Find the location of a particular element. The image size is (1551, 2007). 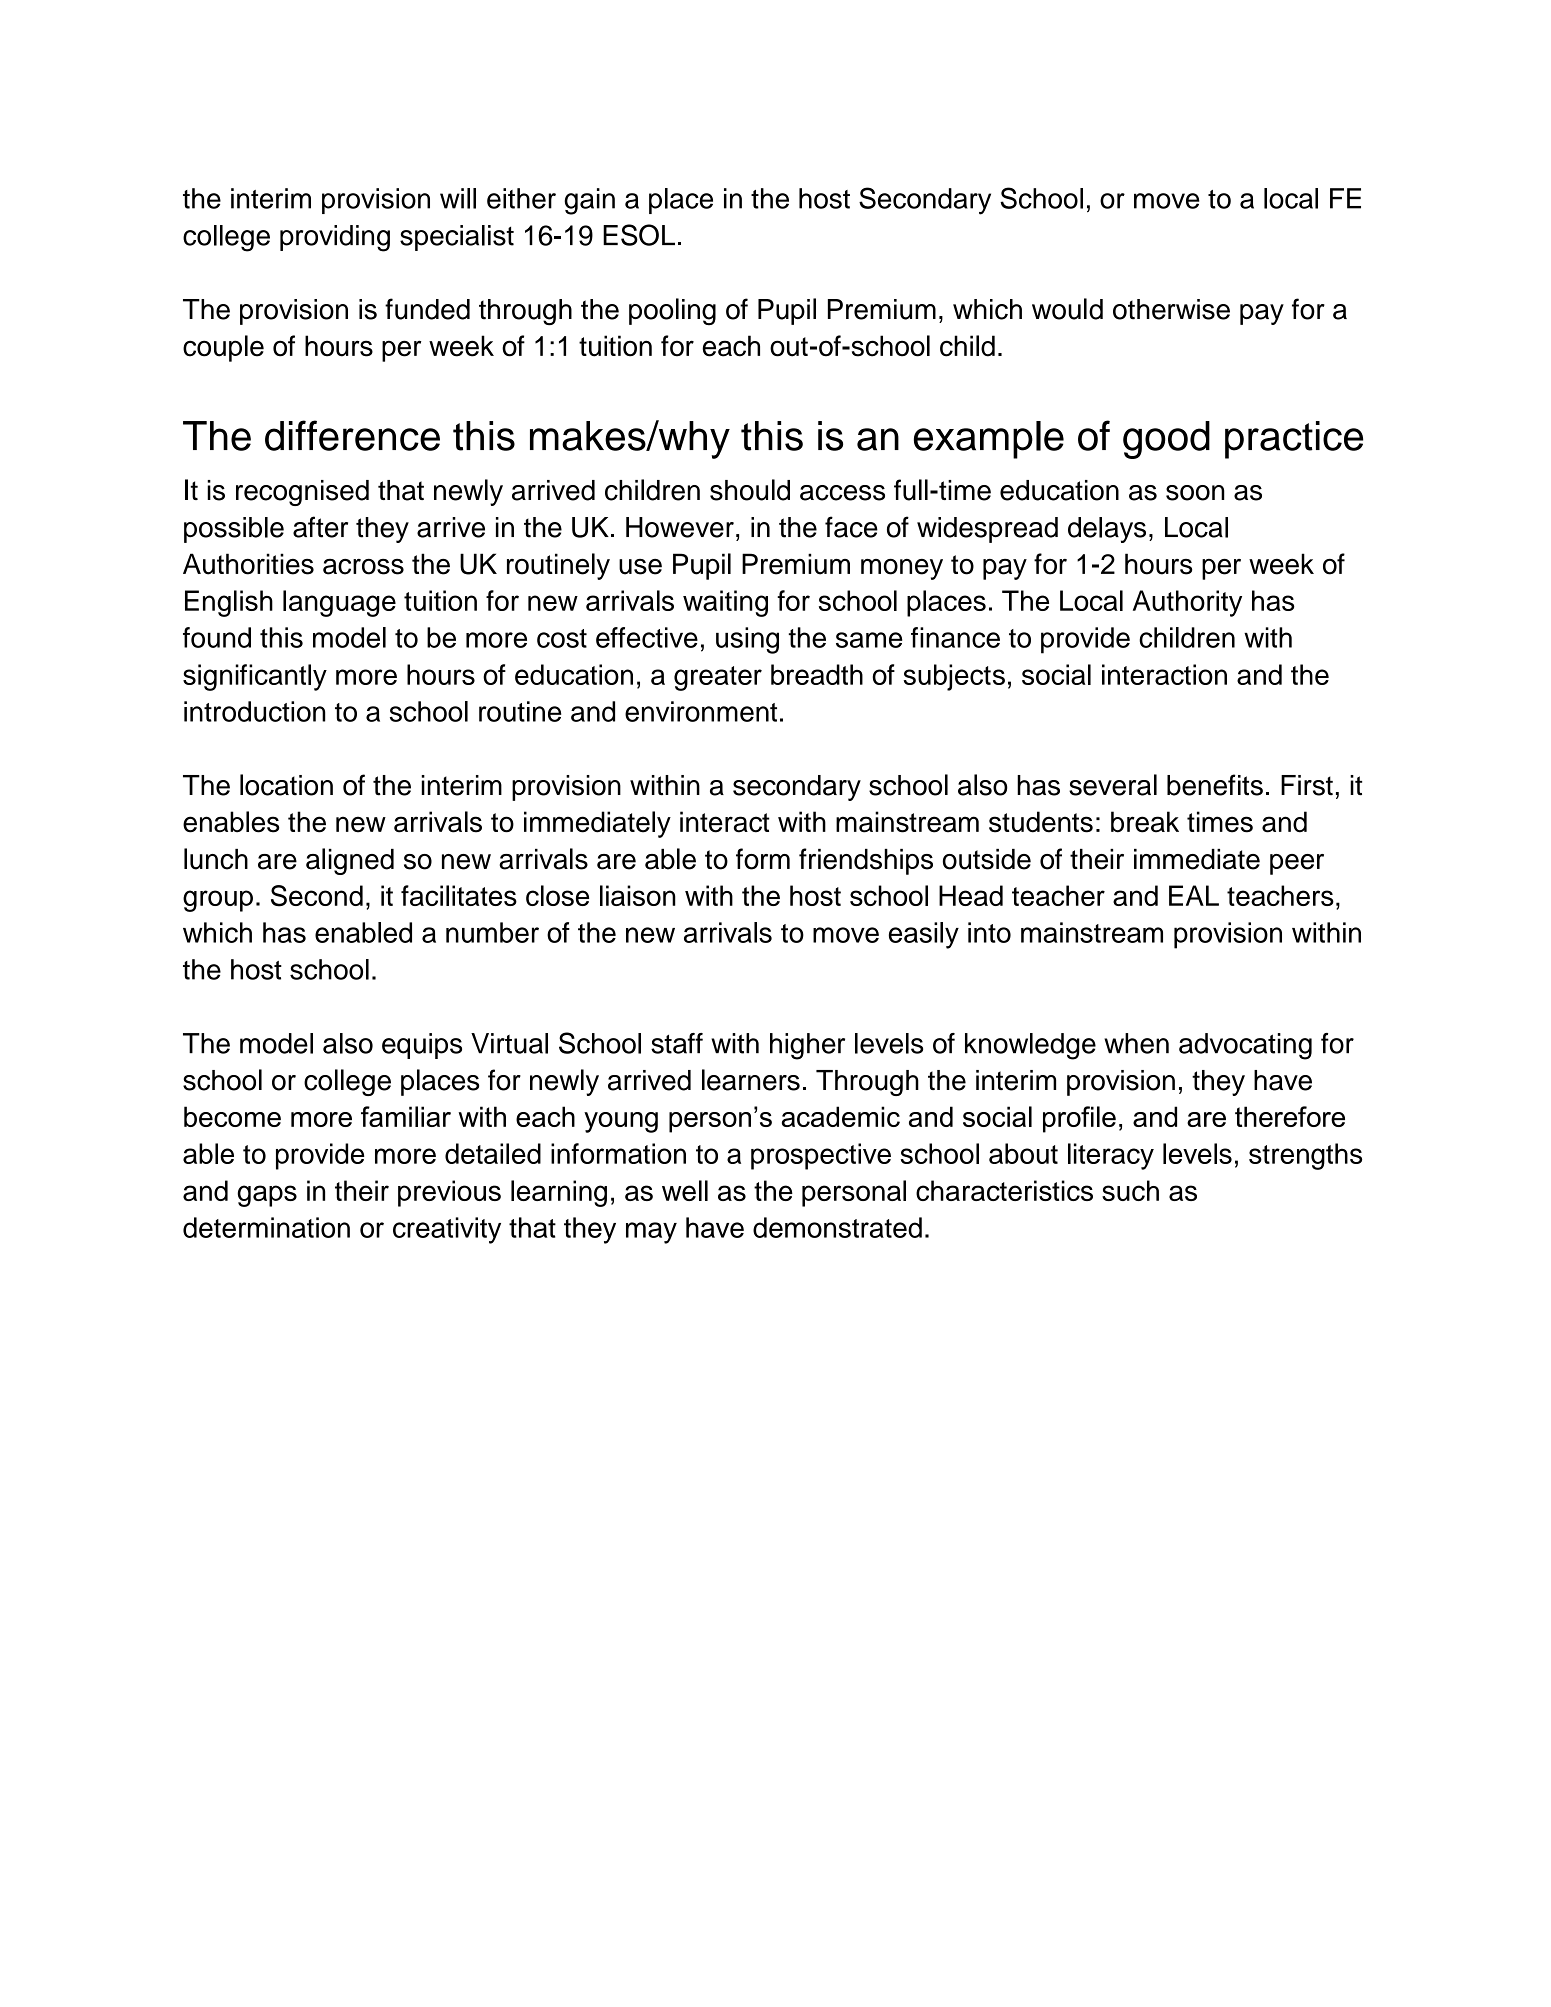

delays is located at coordinates (1107, 530).
